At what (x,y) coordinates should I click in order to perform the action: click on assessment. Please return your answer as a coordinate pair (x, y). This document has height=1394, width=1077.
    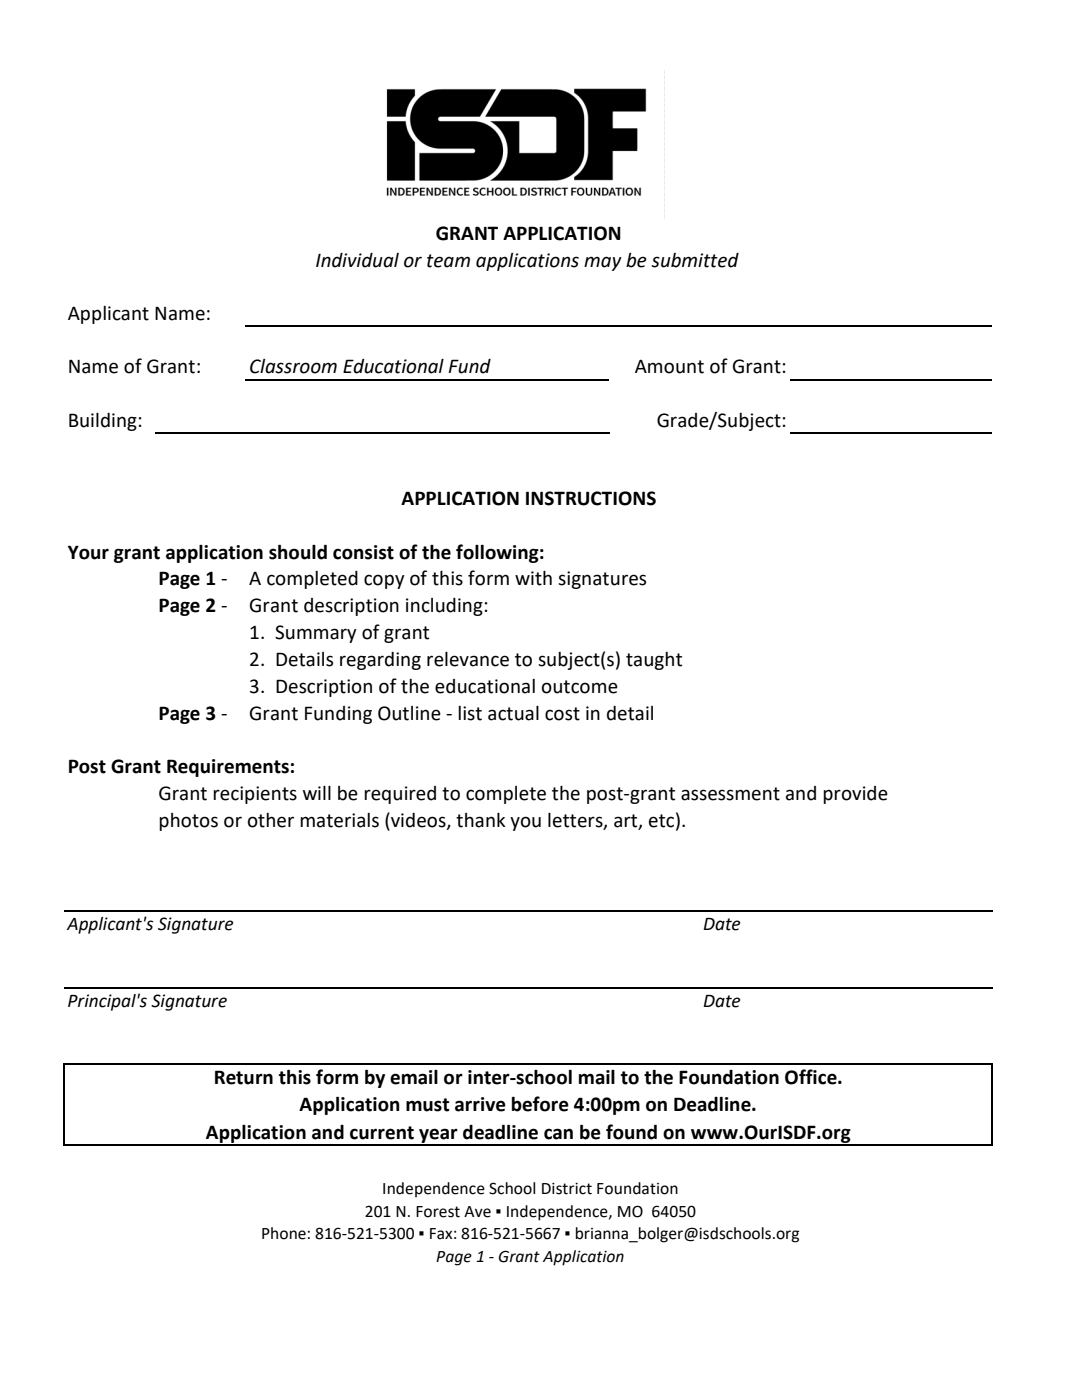
    Looking at the image, I should click on (730, 794).
